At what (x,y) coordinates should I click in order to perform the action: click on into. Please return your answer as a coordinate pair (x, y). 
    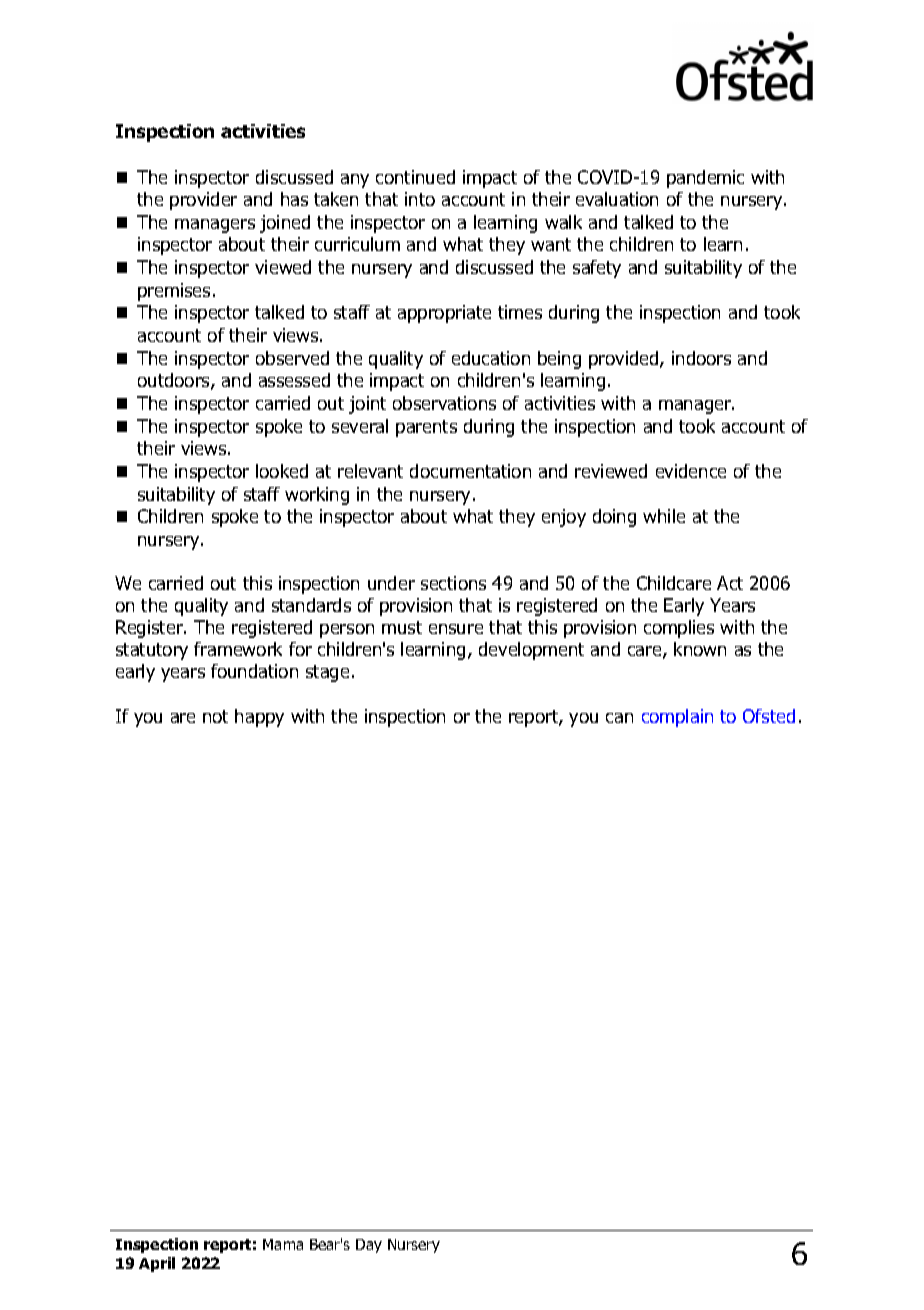
    Looking at the image, I should click on (420, 199).
